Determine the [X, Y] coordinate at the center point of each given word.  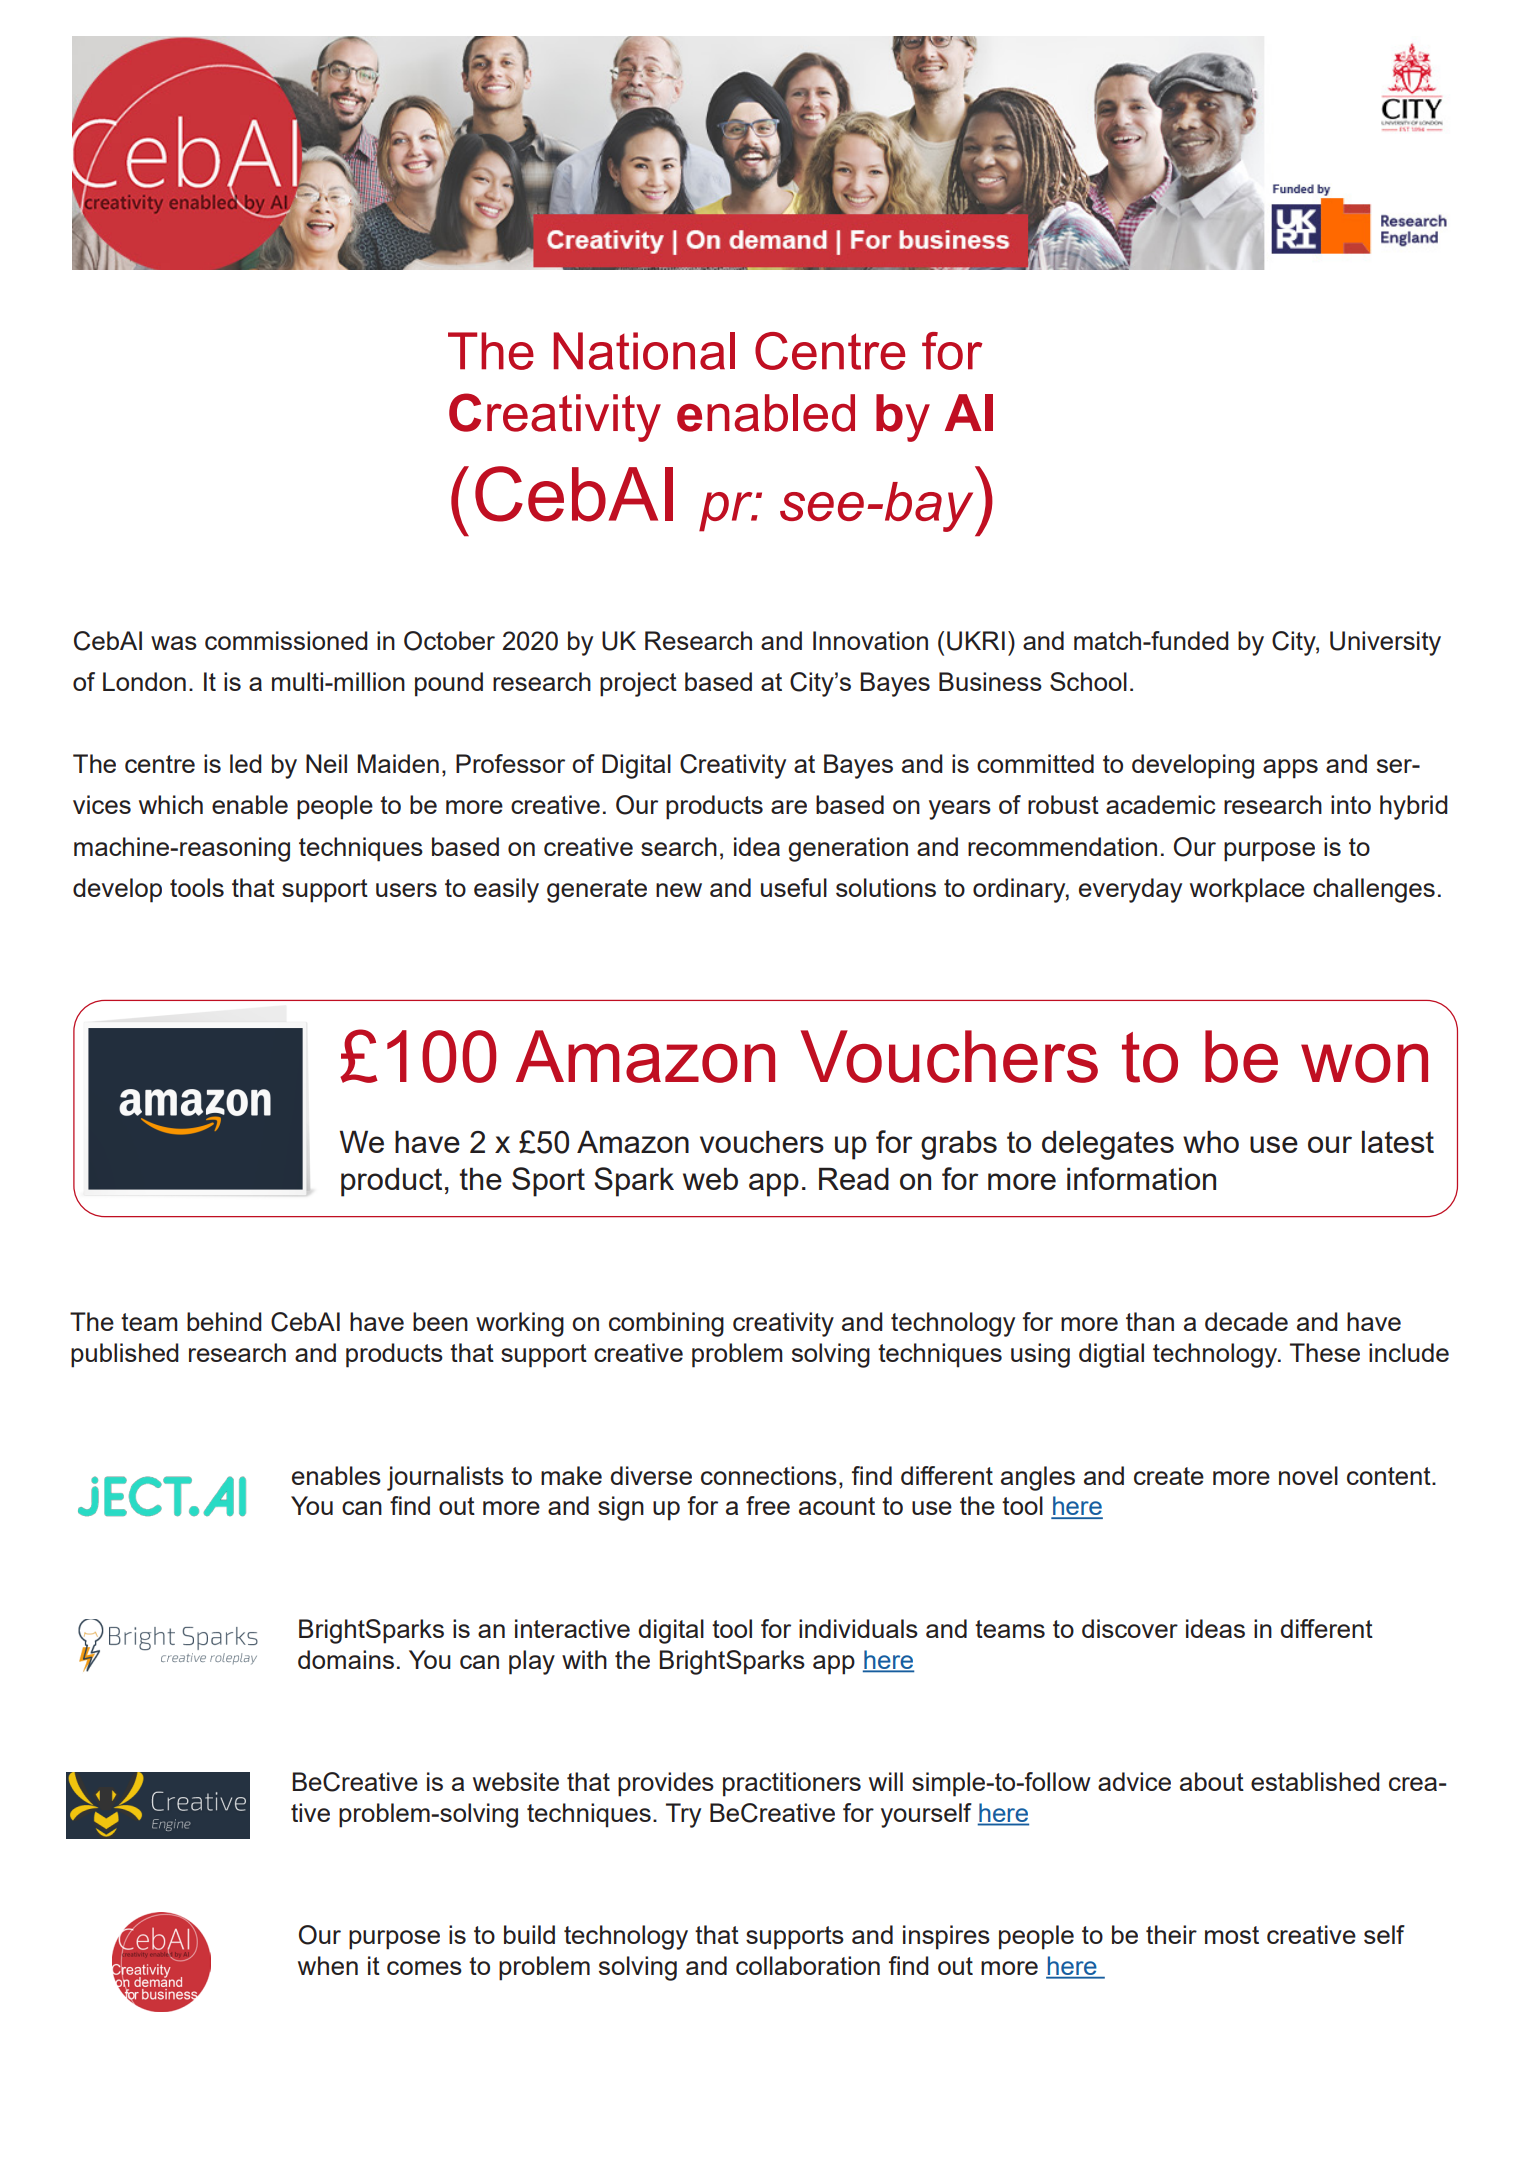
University [1385, 643]
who [1211, 1141]
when [328, 1965]
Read [854, 1178]
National [644, 351]
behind [224, 1321]
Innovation [870, 640]
